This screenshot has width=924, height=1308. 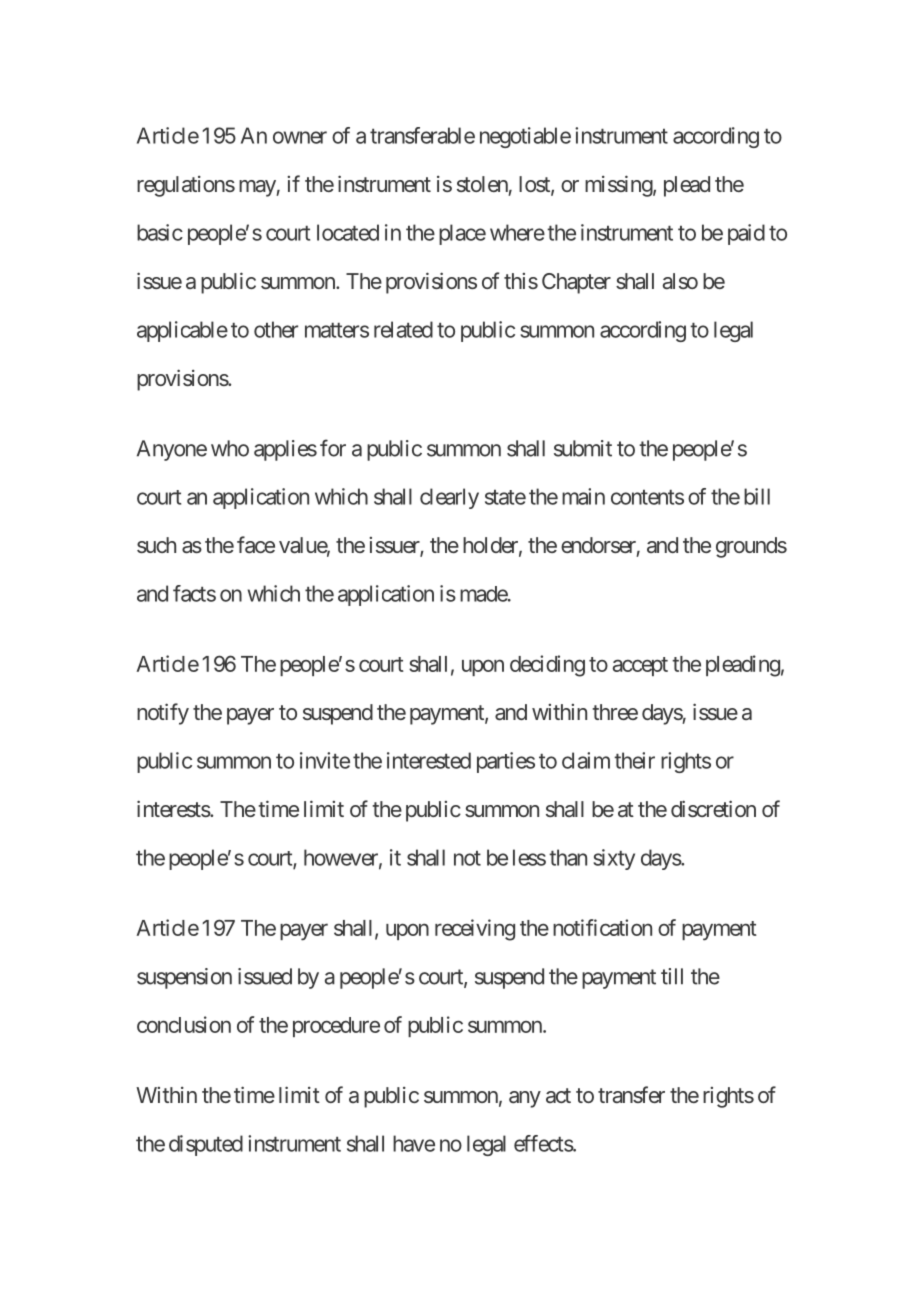 What do you see at coordinates (258, 188) in the screenshot?
I see `may` at bounding box center [258, 188].
